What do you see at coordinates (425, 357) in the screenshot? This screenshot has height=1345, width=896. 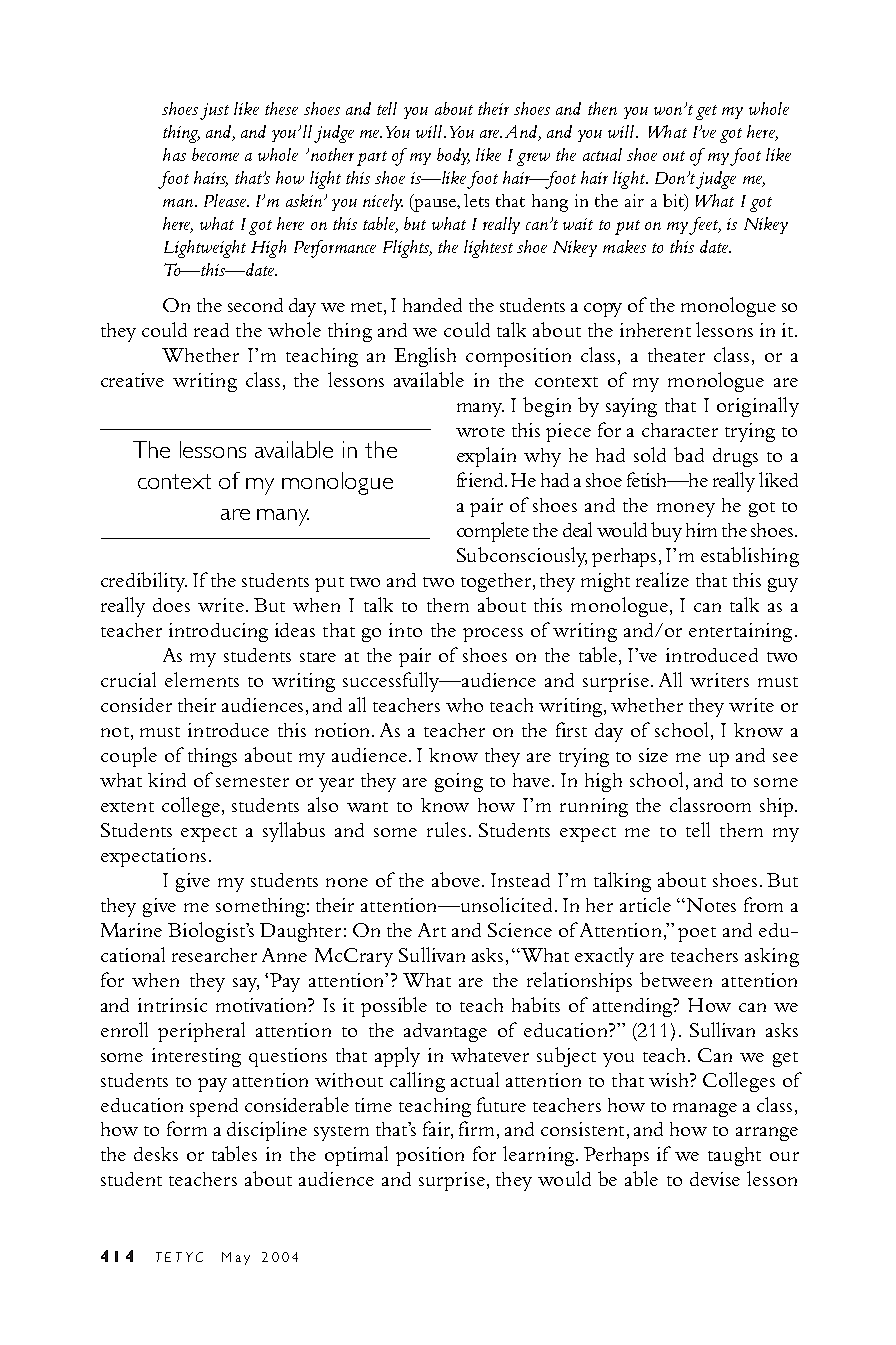 I see `English` at bounding box center [425, 357].
